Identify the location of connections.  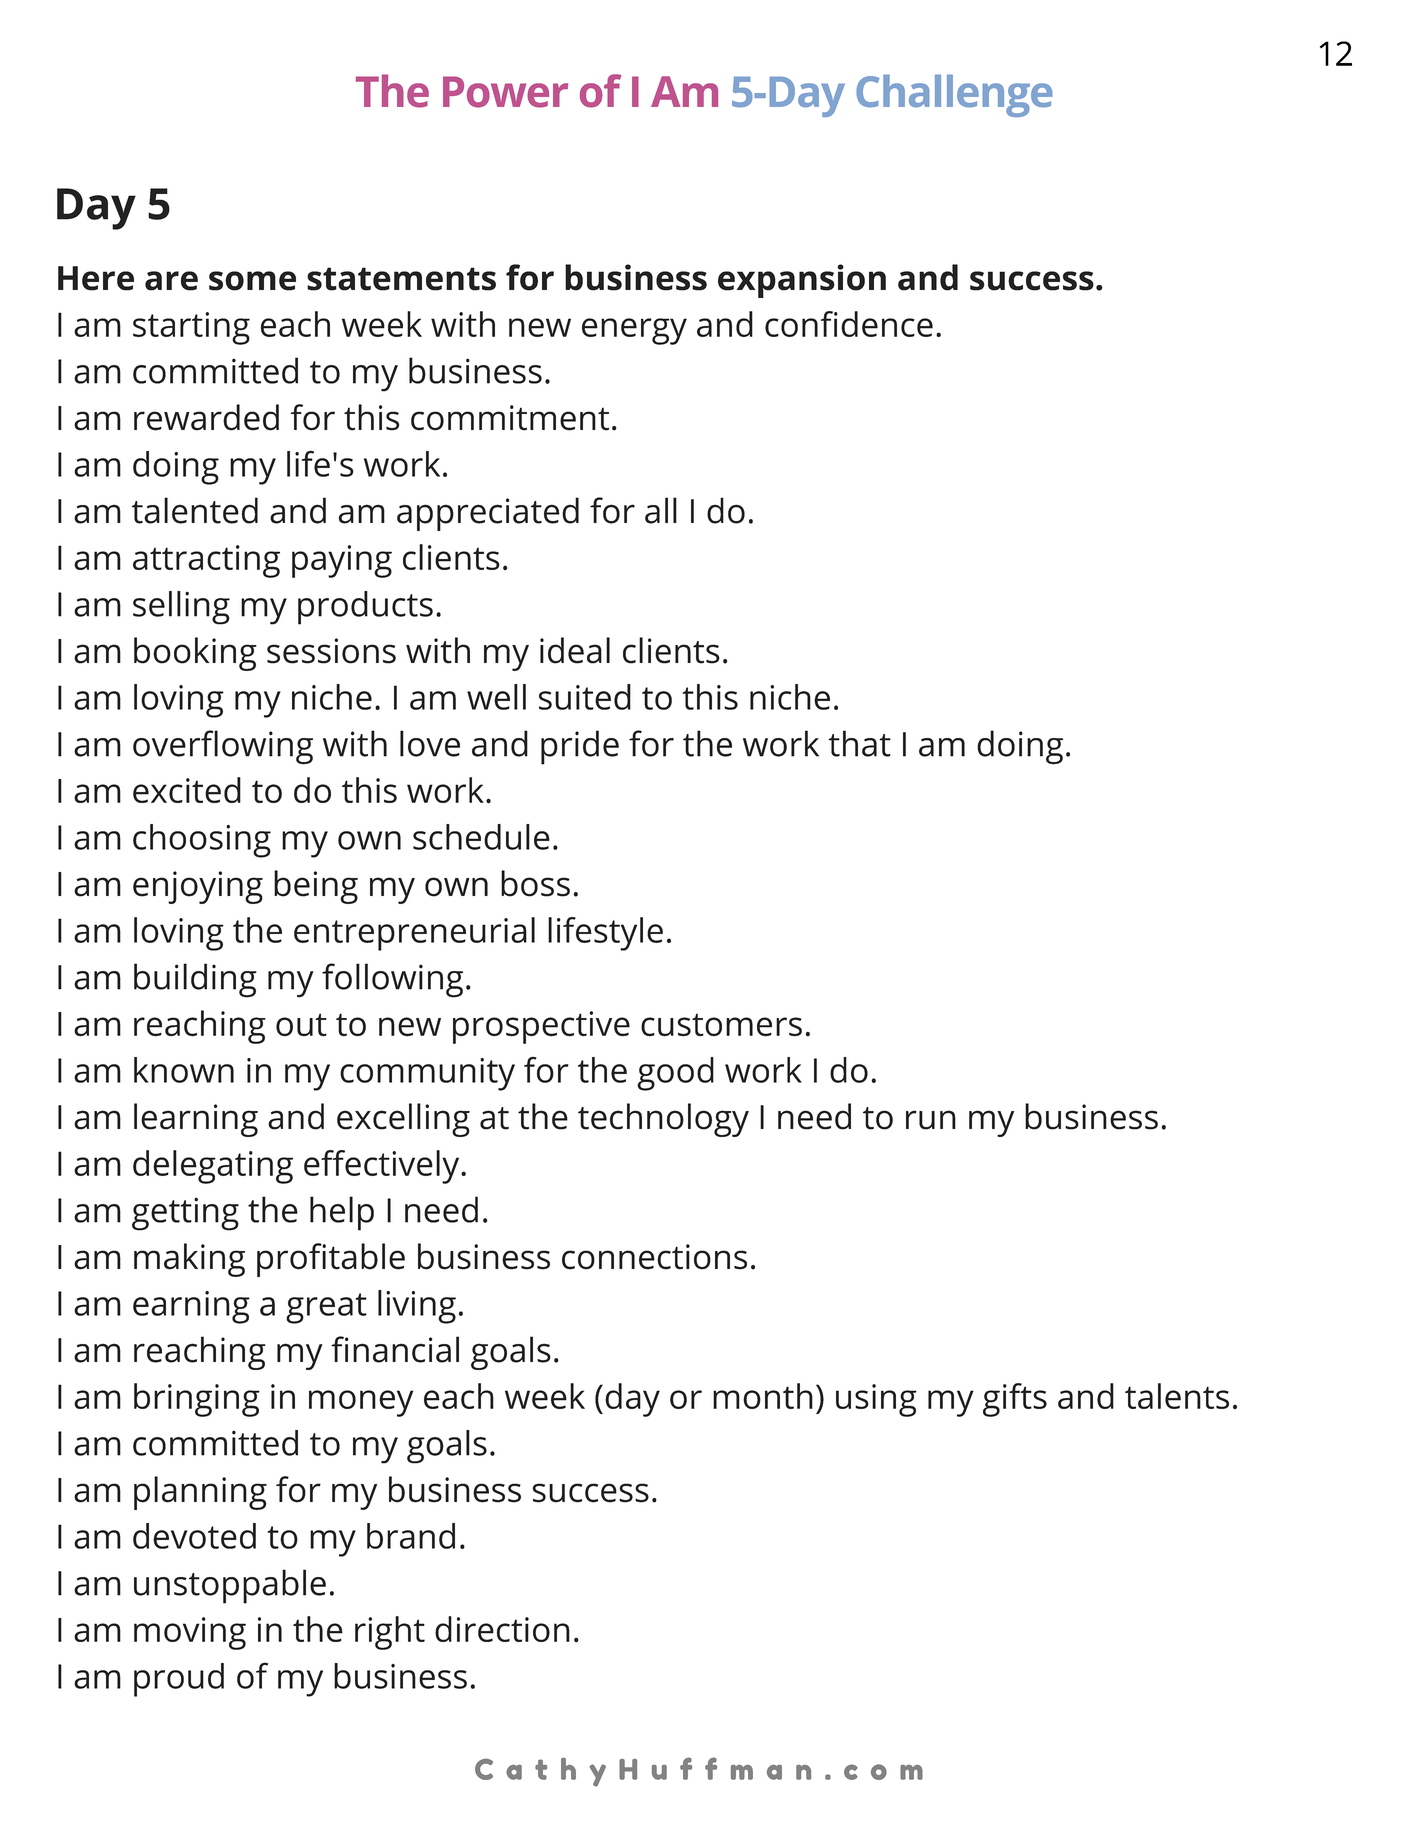
(654, 1257).
